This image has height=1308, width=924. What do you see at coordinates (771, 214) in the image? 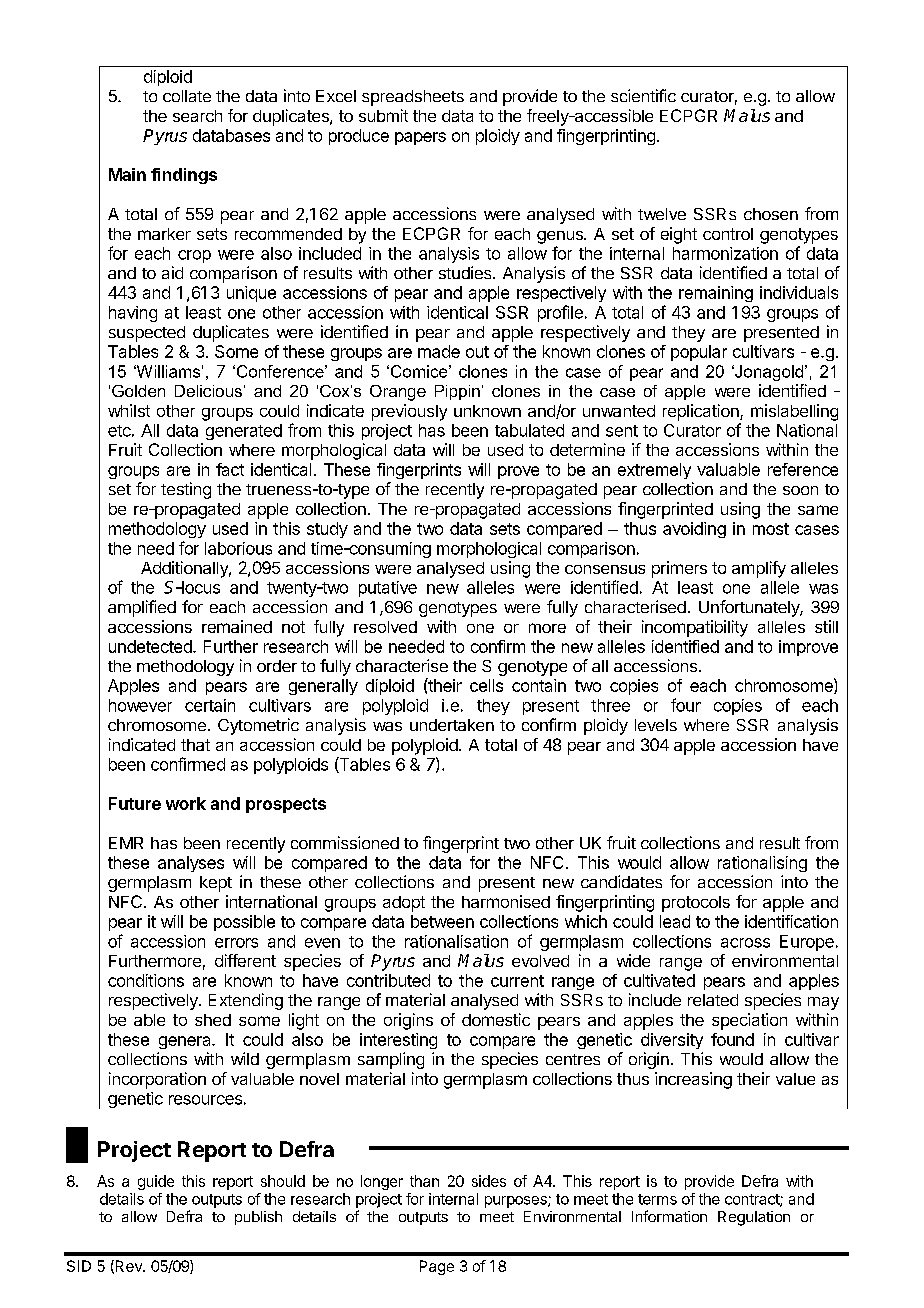
I see `chosen` at bounding box center [771, 214].
